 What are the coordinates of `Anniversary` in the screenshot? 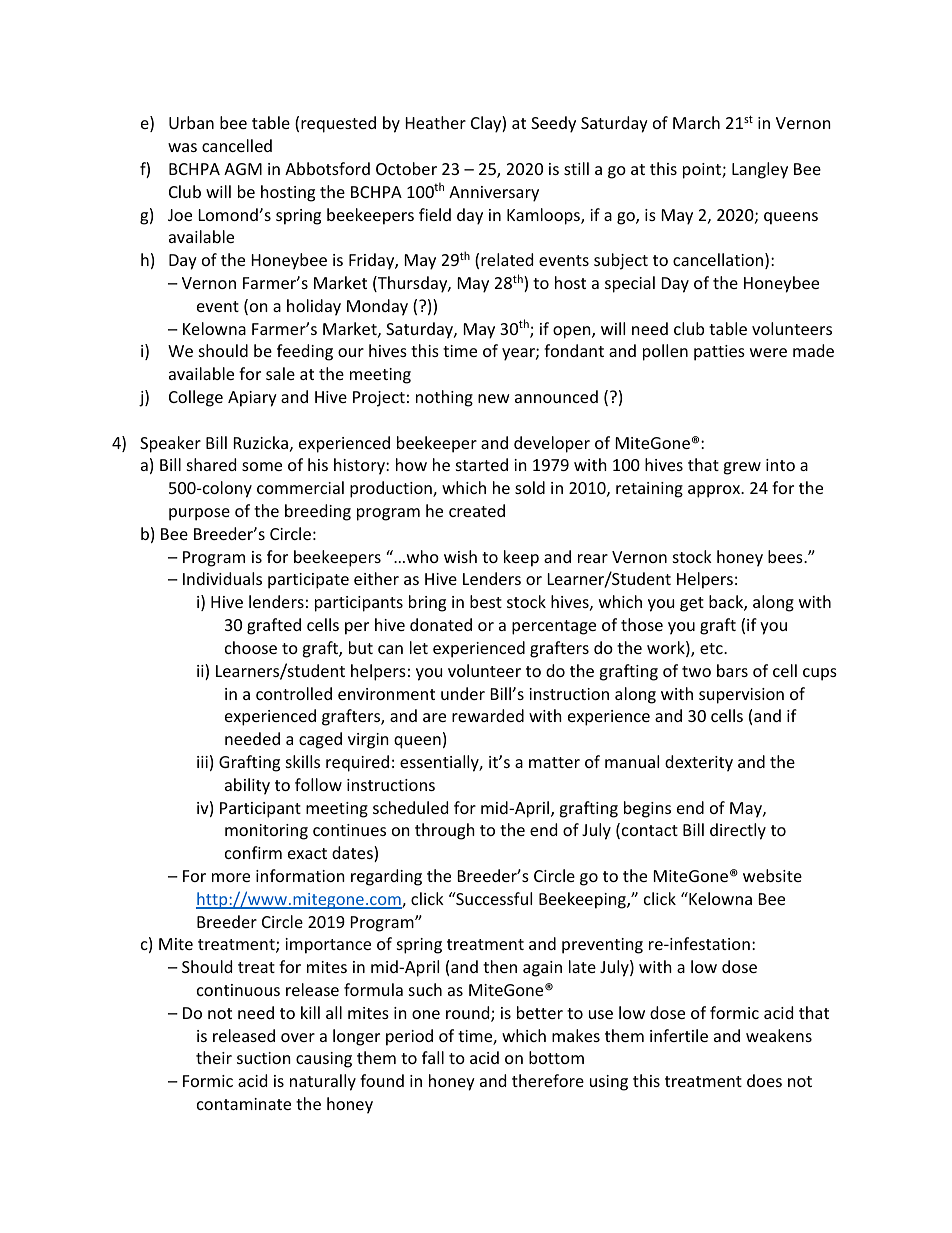 It's located at (494, 194).
